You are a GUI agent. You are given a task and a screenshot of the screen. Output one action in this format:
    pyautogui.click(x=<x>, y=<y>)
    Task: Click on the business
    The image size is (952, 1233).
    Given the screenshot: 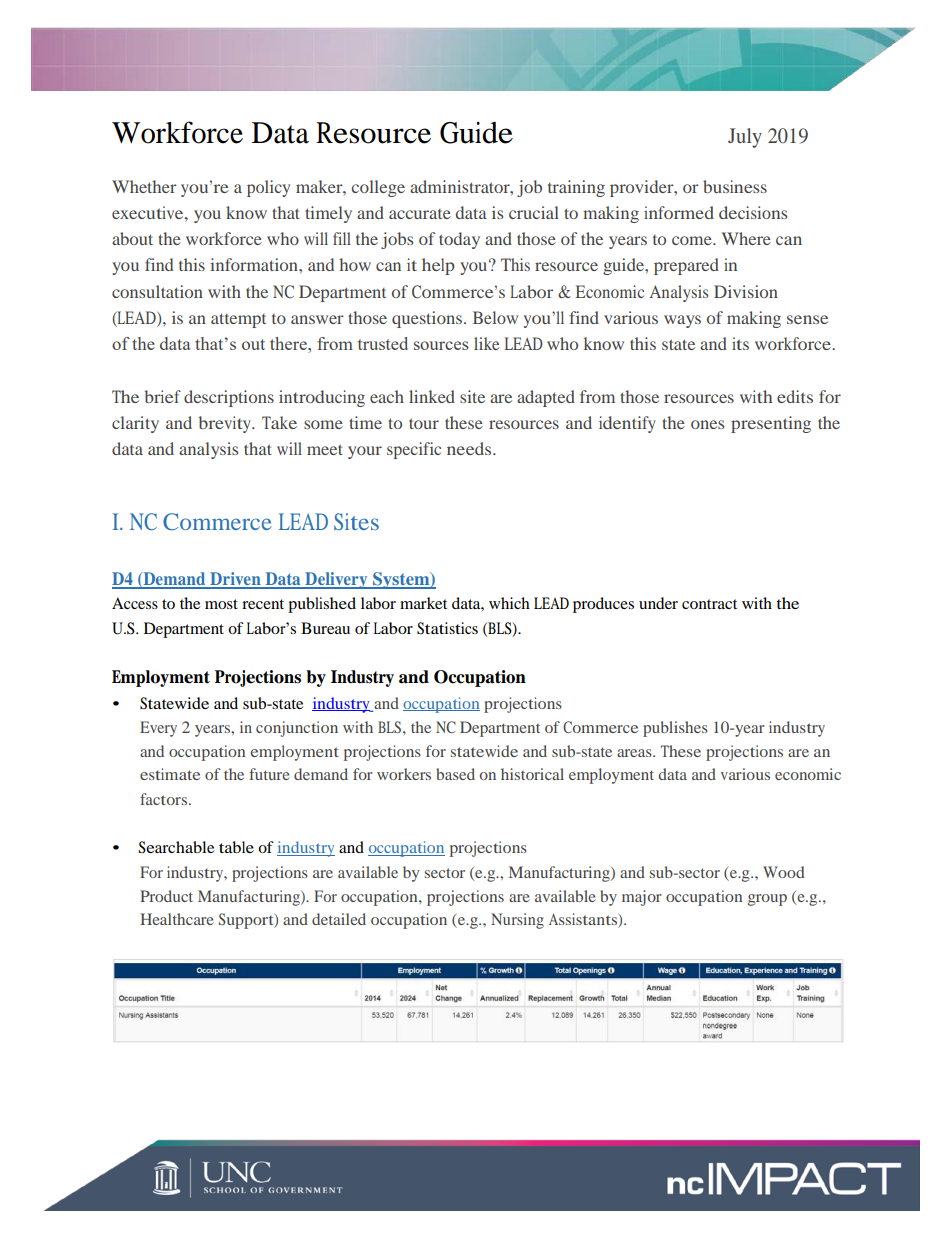 What is the action you would take?
    pyautogui.click(x=735, y=186)
